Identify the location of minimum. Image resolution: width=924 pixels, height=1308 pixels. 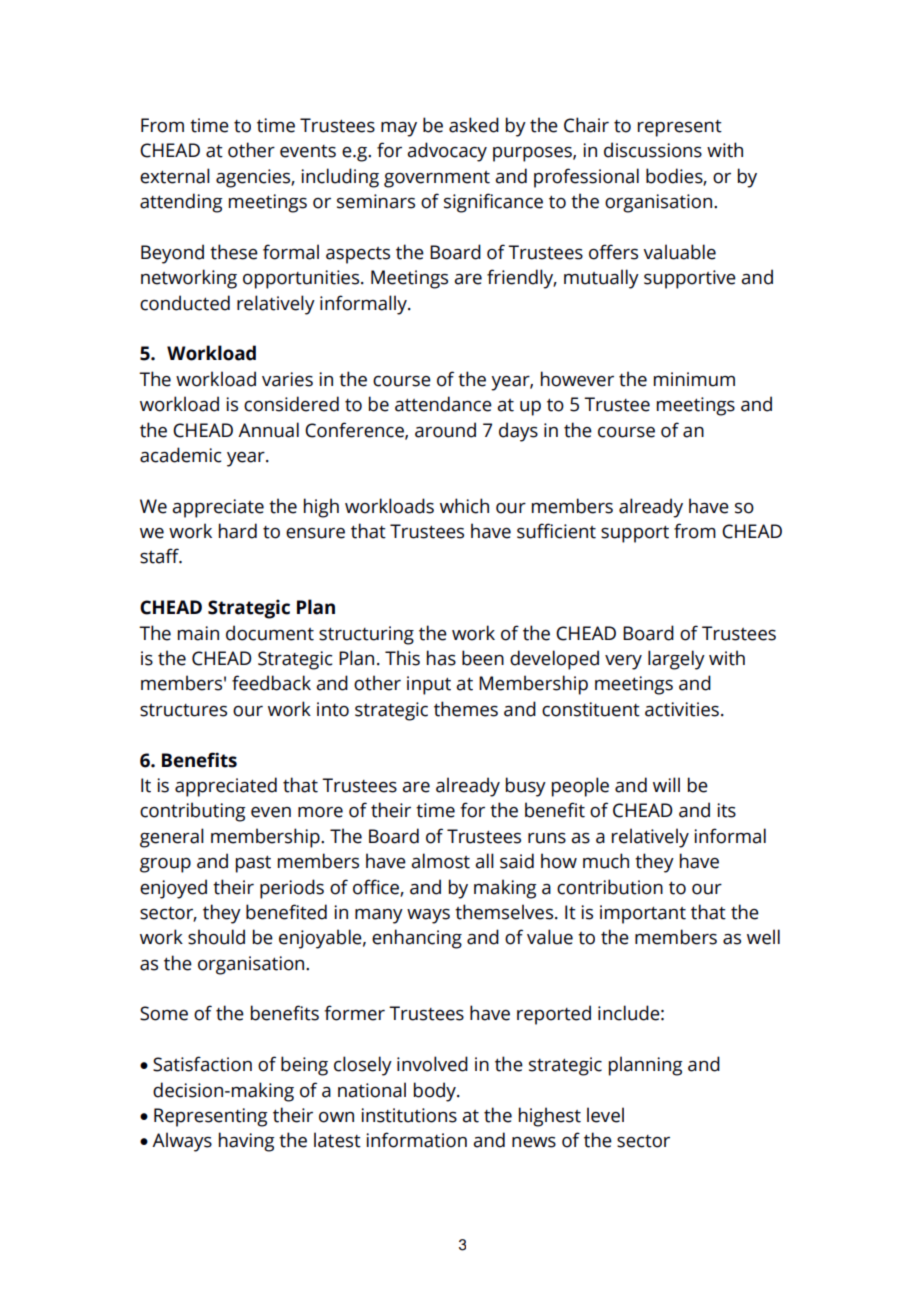
(694, 379).
